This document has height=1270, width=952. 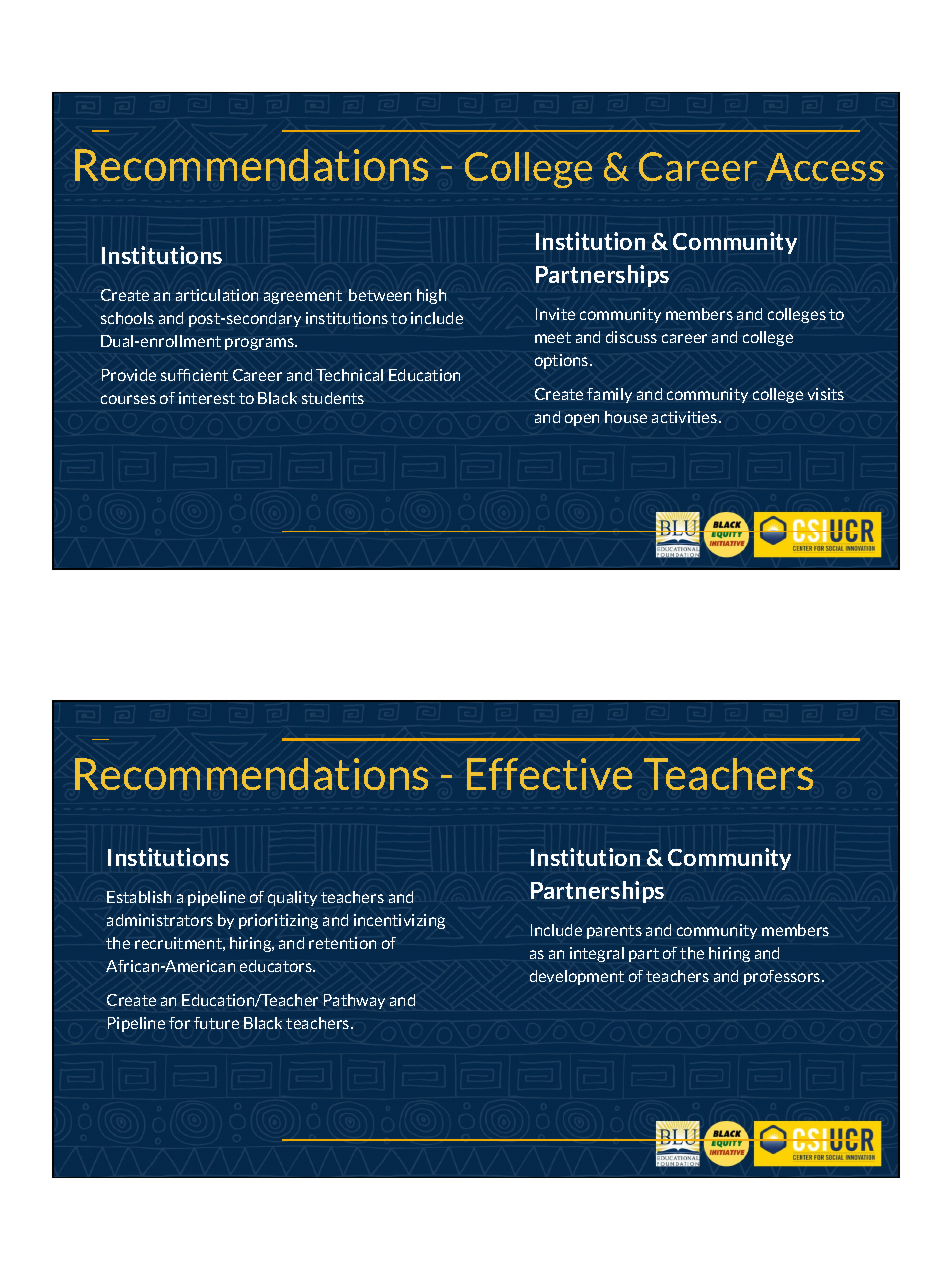 I want to click on Effective, so click(x=549, y=774).
